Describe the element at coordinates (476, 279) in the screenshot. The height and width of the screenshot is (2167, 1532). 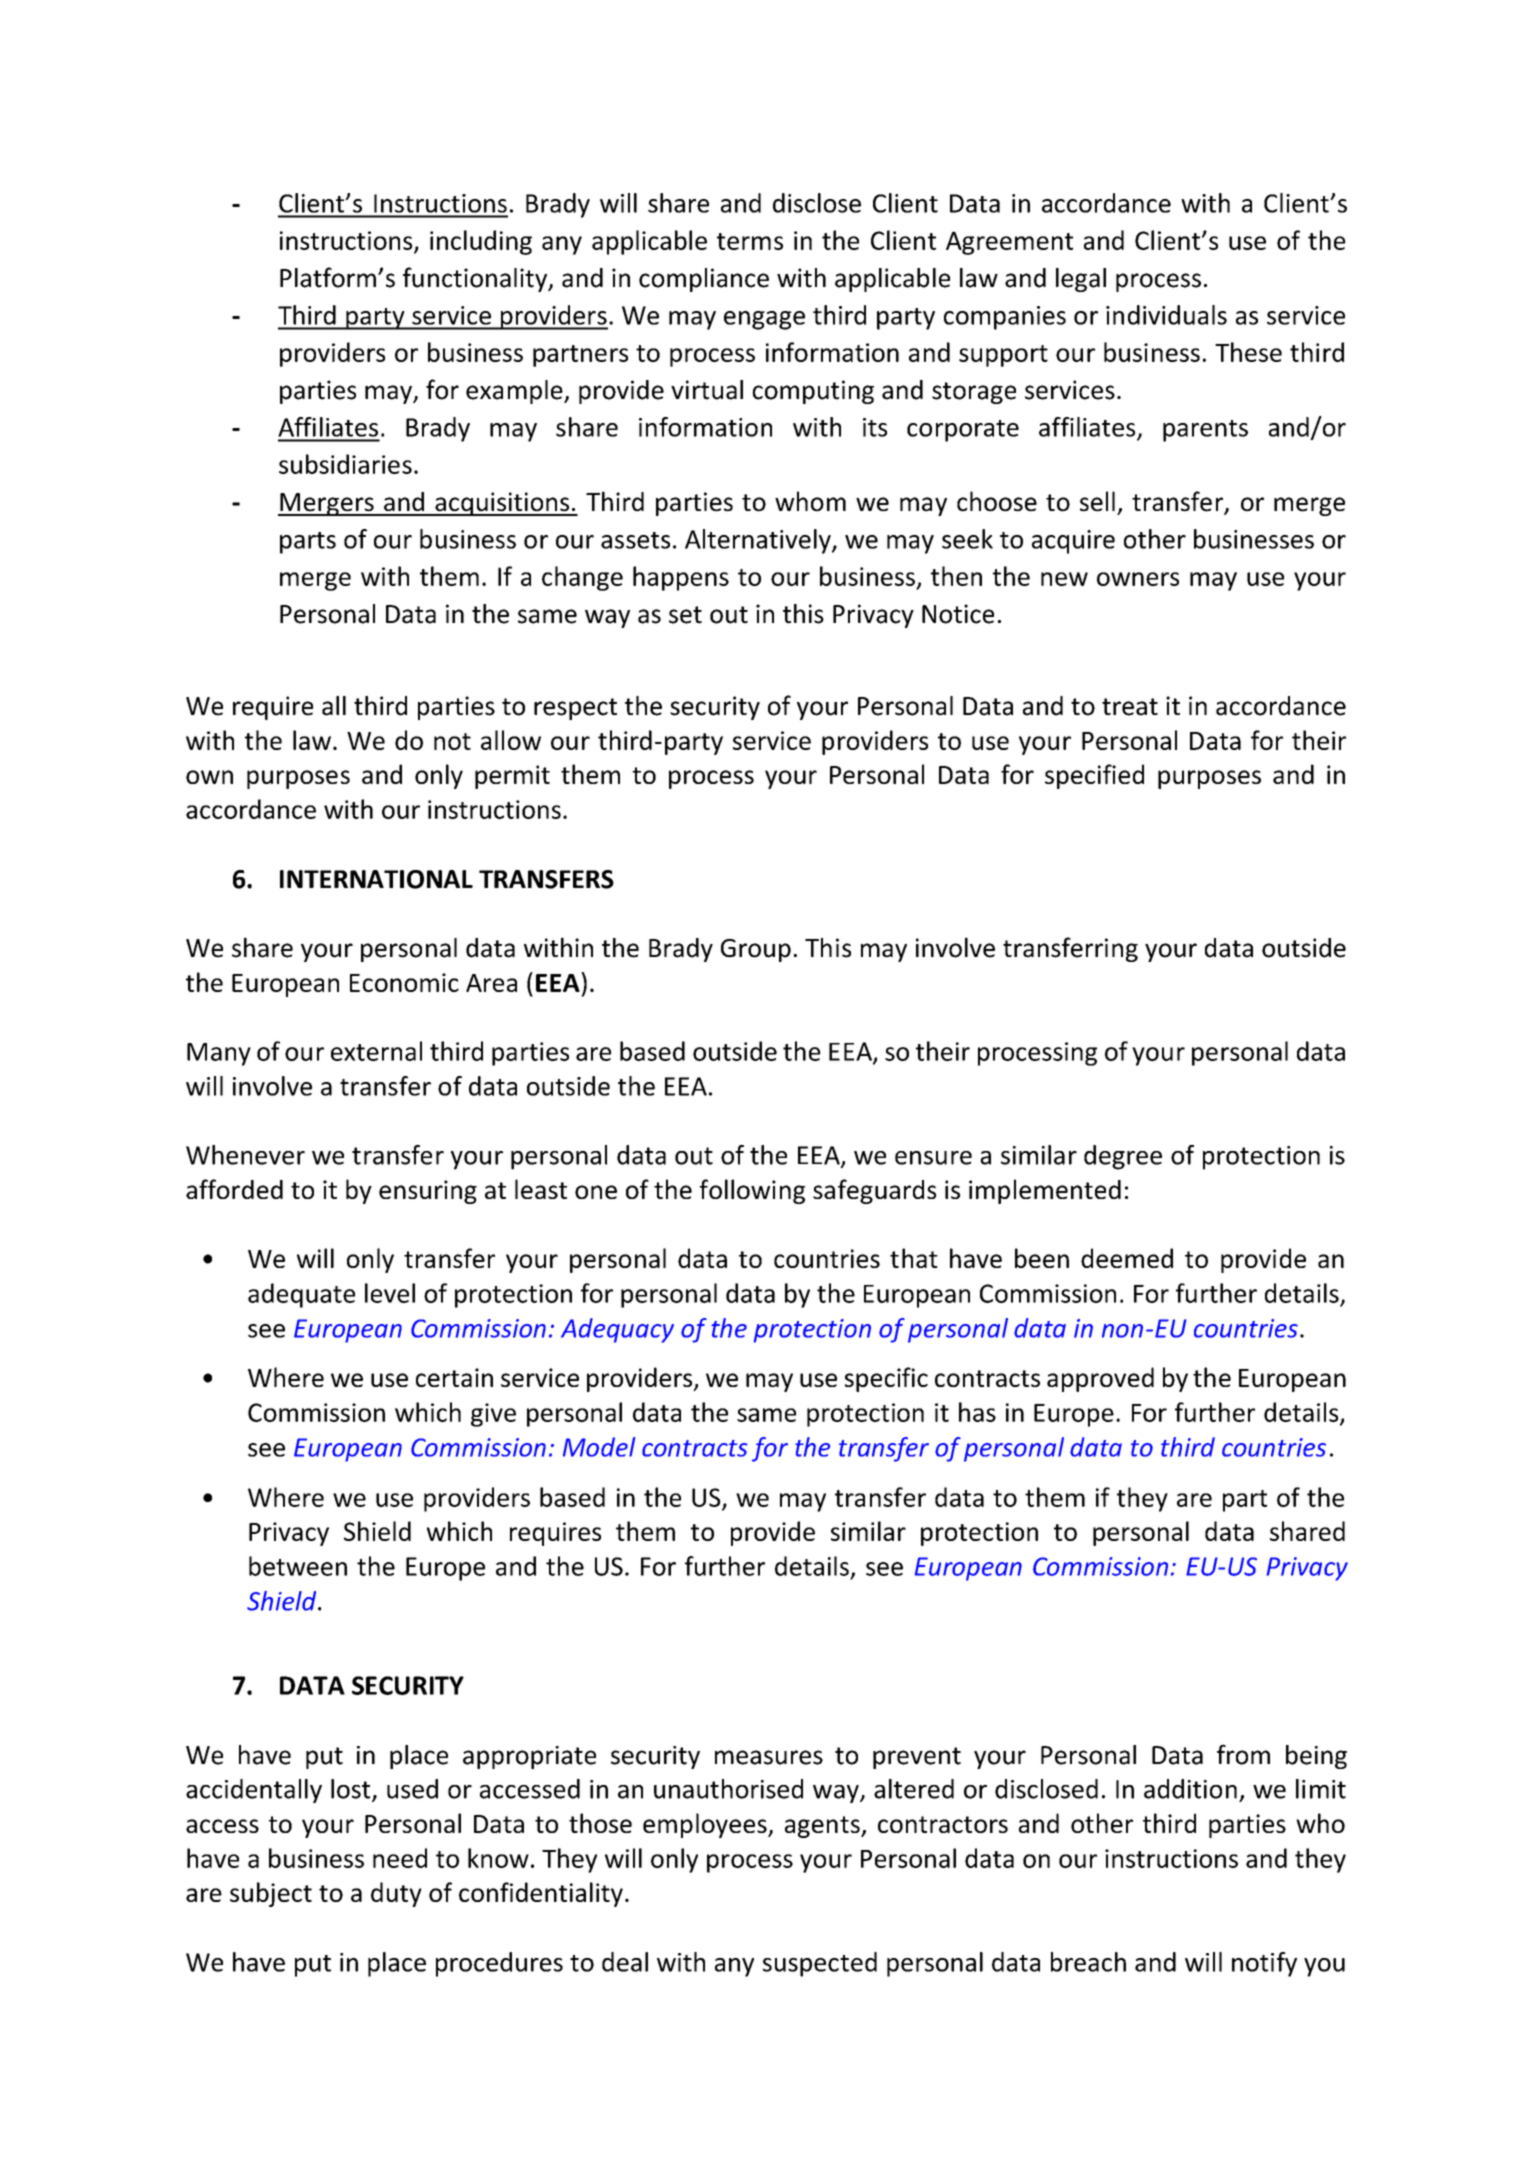
I see `functionality` at that location.
